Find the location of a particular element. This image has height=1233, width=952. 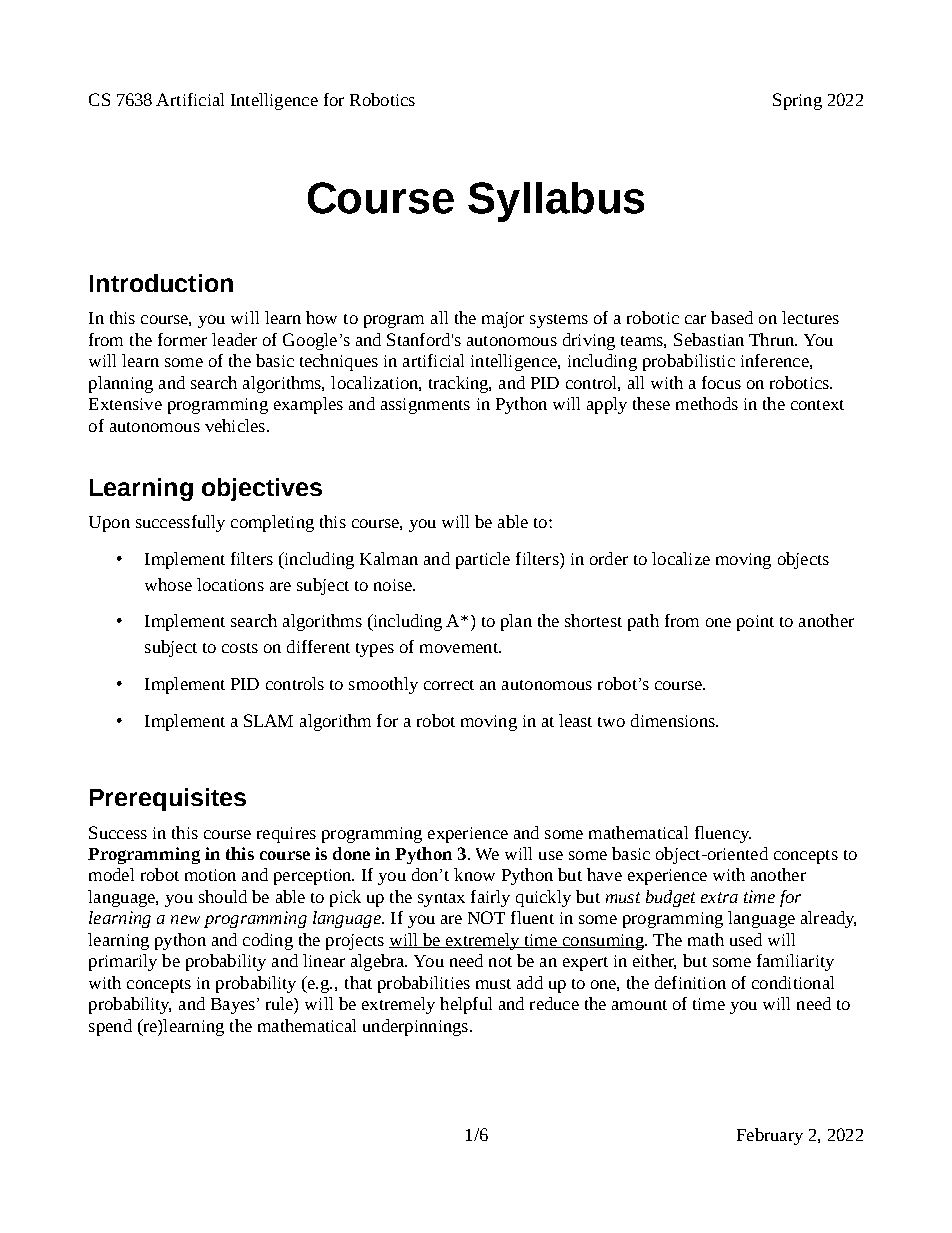

whose is located at coordinates (168, 584).
